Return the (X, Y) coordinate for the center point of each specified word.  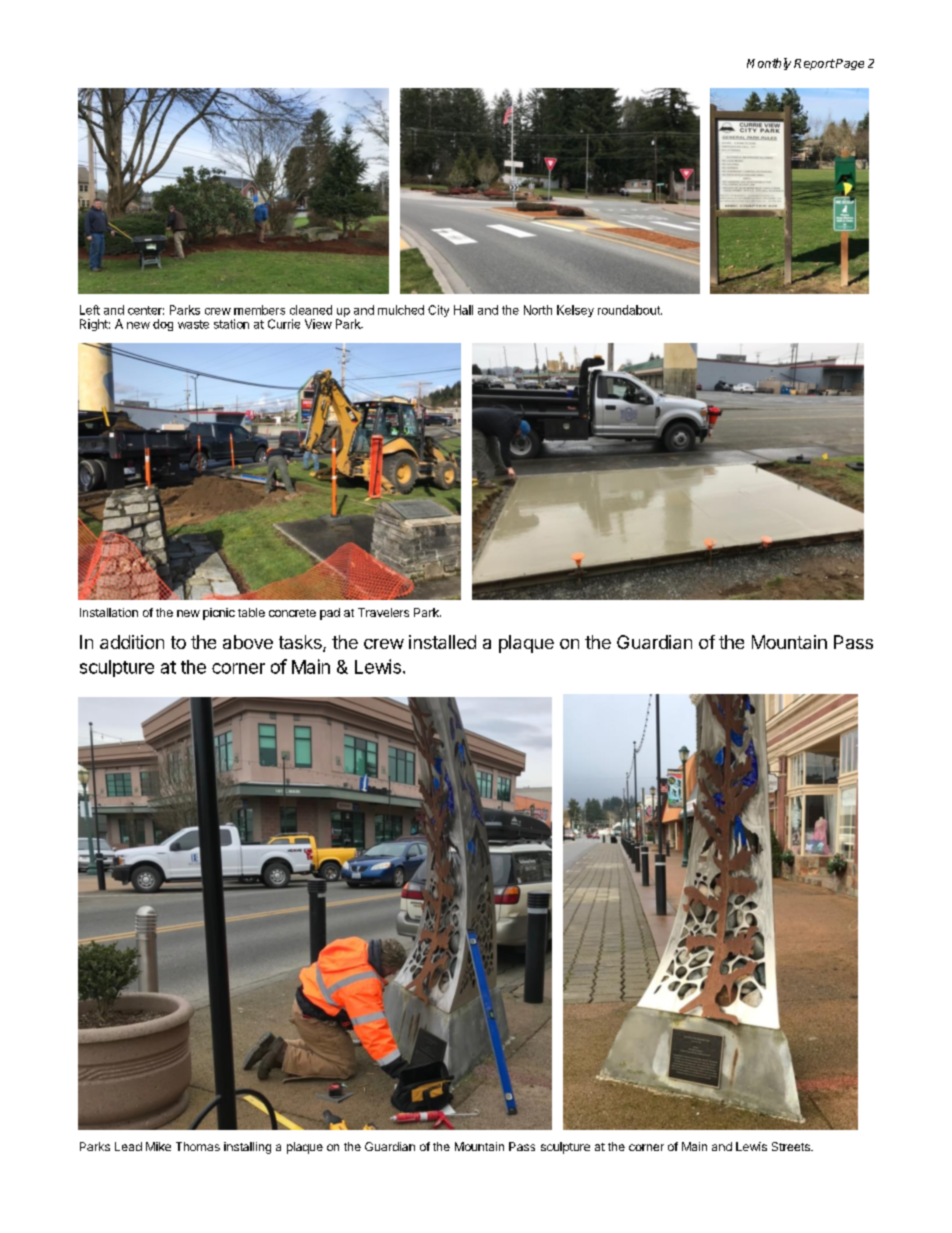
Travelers (383, 612)
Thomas (198, 1146)
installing (247, 1148)
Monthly (769, 64)
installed (442, 642)
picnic (219, 614)
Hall (463, 310)
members (259, 310)
